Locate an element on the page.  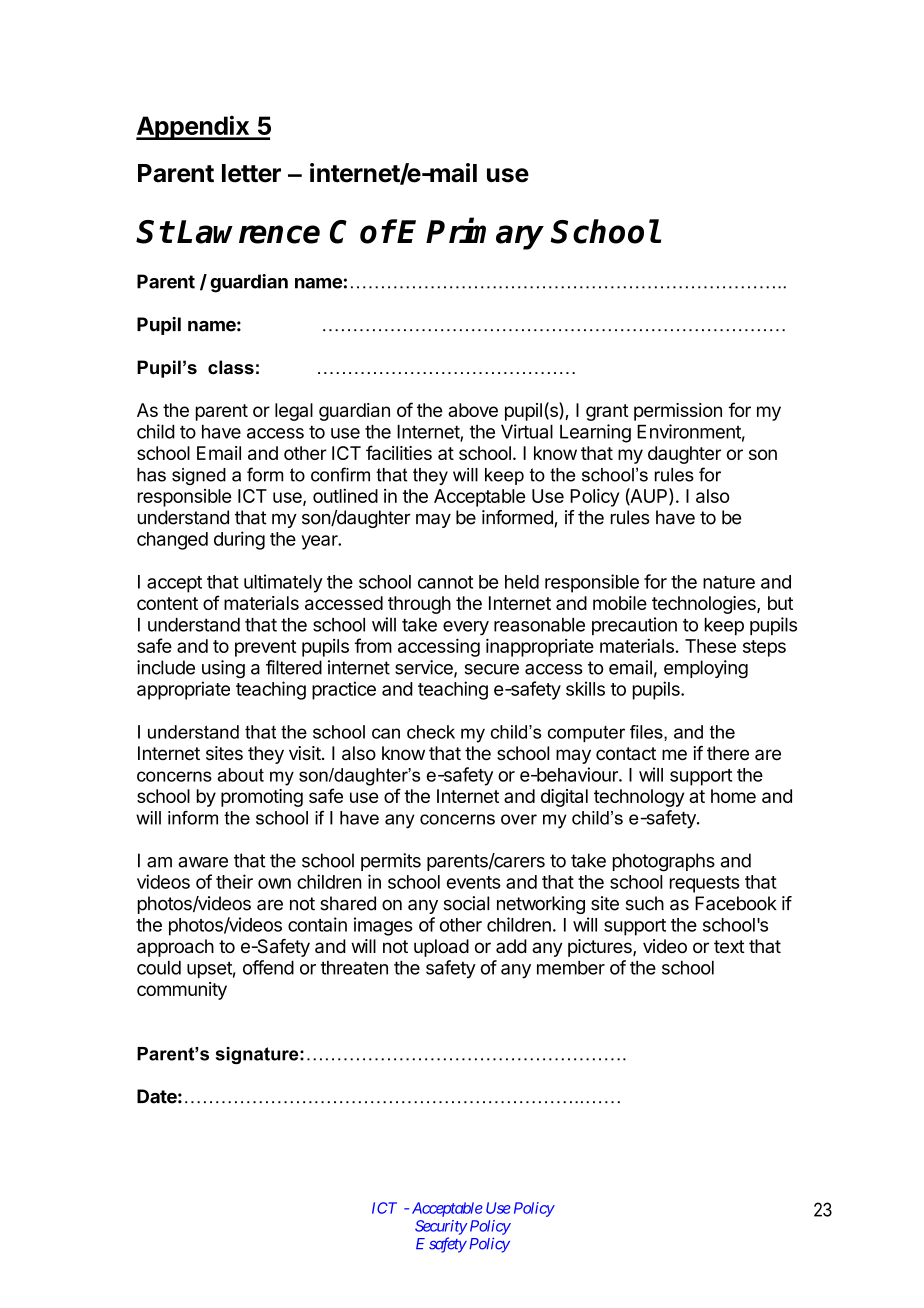
above is located at coordinates (473, 410).
